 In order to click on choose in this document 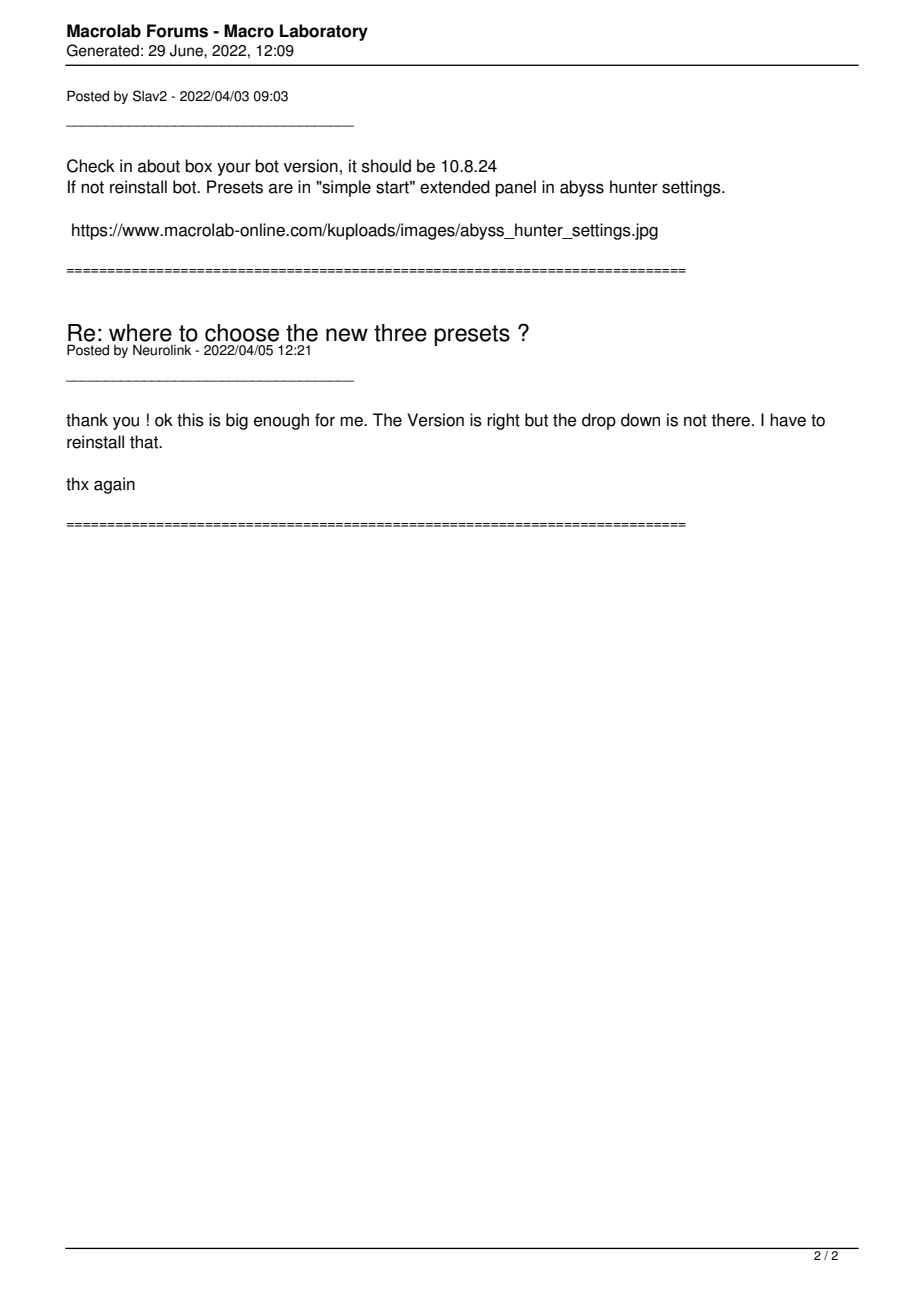, I will do `click(242, 333)`.
